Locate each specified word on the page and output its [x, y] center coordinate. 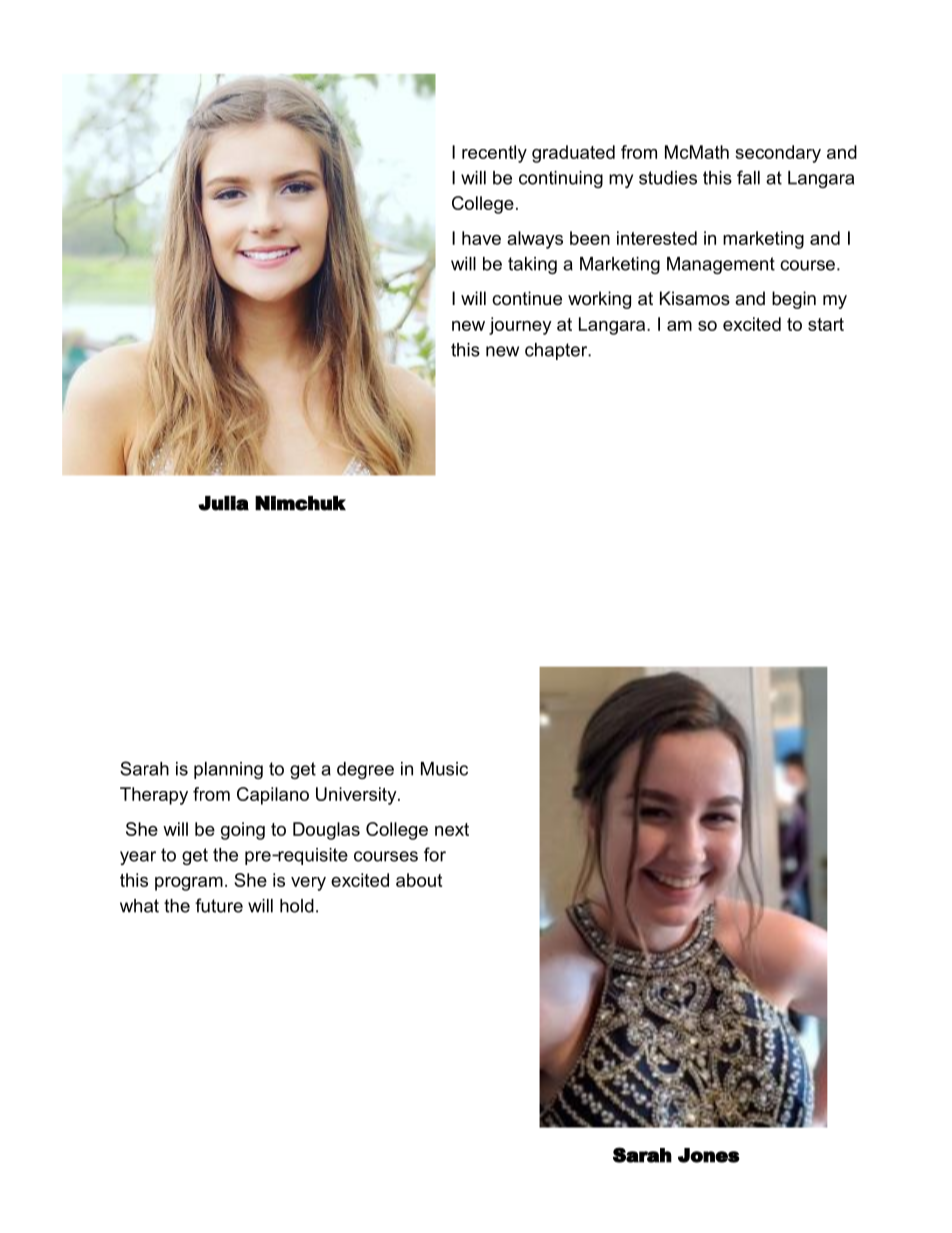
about [419, 880]
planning [228, 770]
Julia [223, 503]
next [452, 829]
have [481, 238]
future [219, 905]
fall [748, 177]
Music [444, 769]
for [435, 854]
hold [297, 906]
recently [494, 154]
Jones [709, 1155]
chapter [557, 351]
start [826, 324]
